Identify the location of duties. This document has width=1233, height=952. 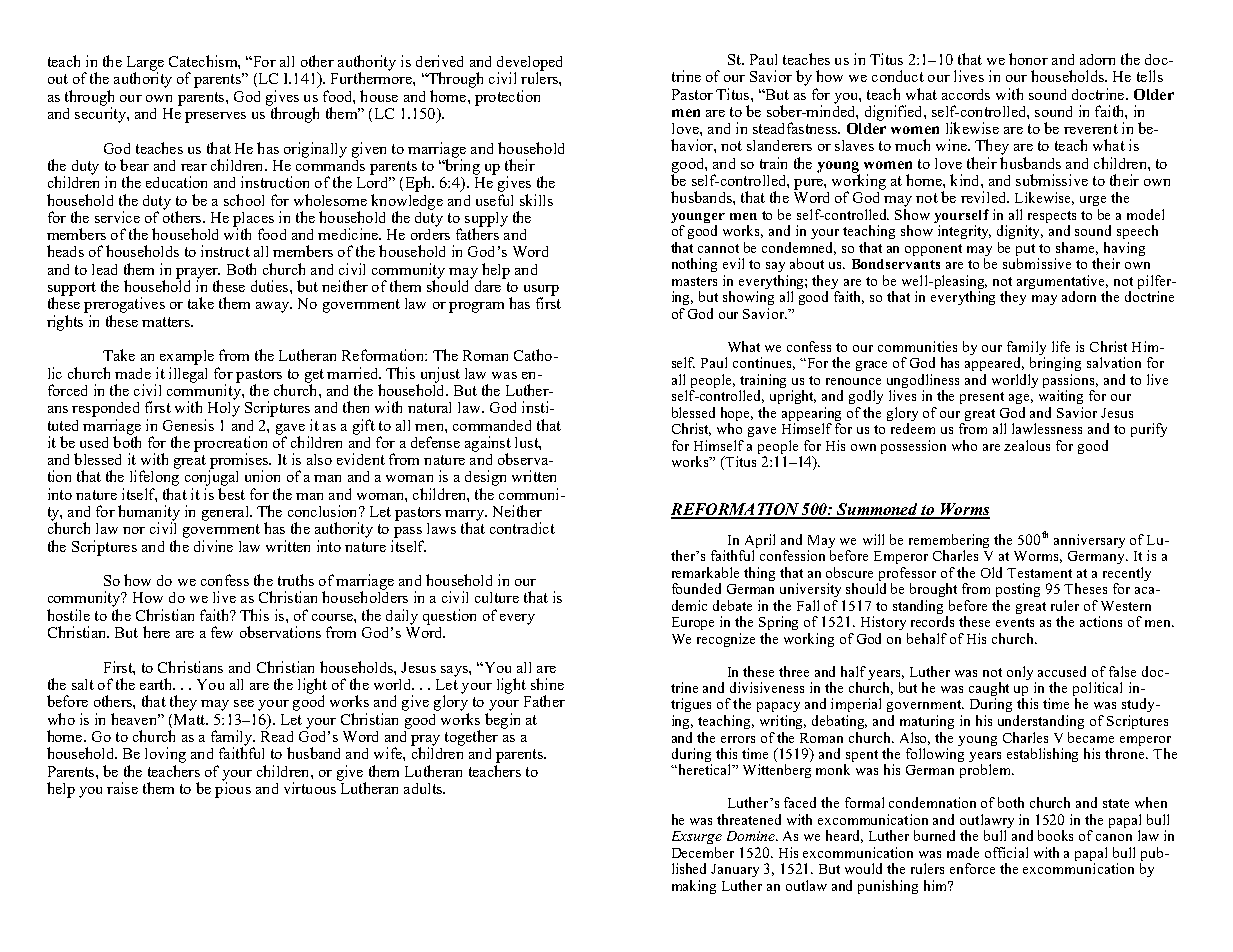
(271, 286).
